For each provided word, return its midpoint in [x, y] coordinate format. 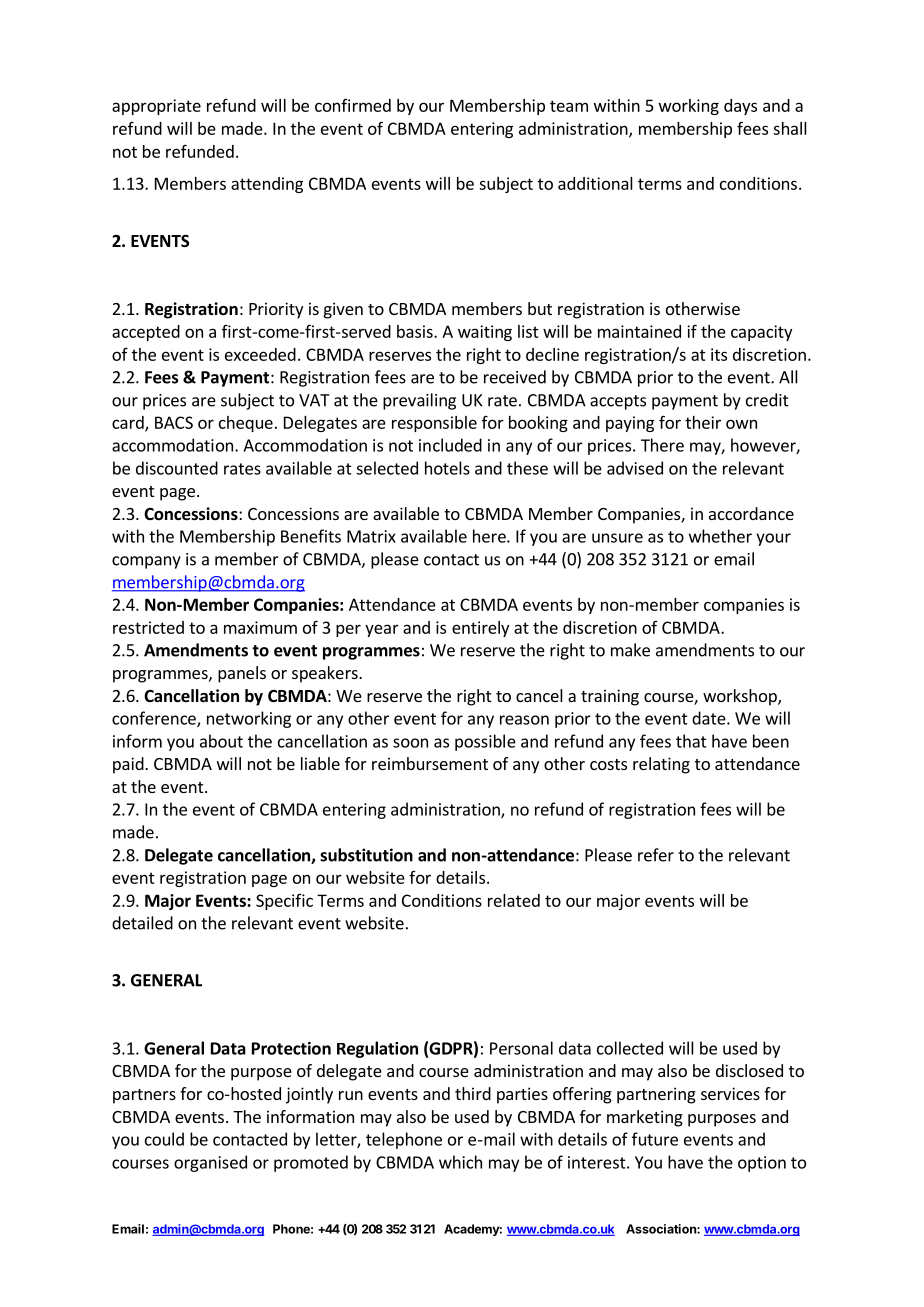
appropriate [156, 107]
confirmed [353, 105]
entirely [480, 629]
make [630, 650]
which [460, 1162]
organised [210, 1163]
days [740, 107]
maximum [260, 627]
